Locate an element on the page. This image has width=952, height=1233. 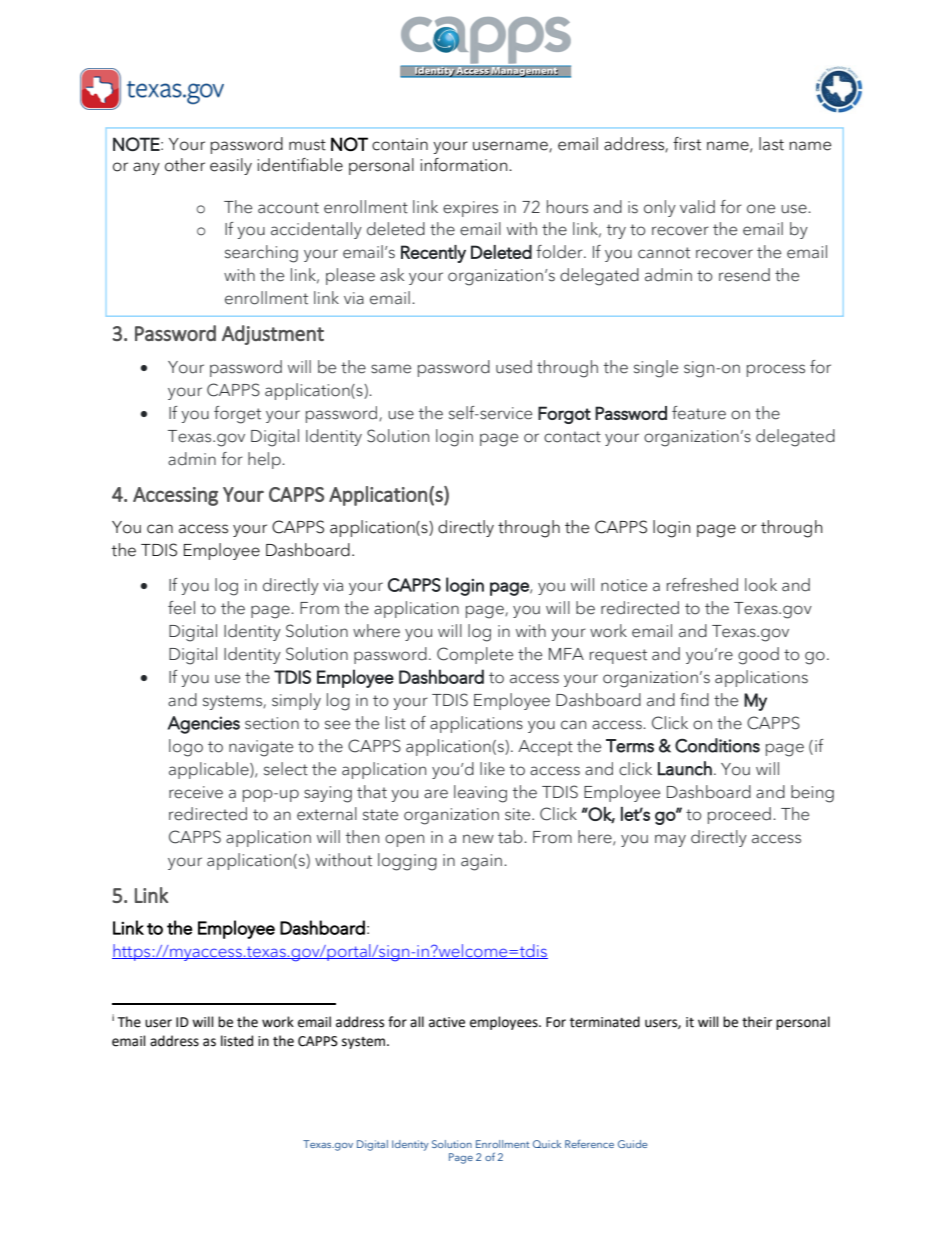
Complete is located at coordinates (475, 655).
